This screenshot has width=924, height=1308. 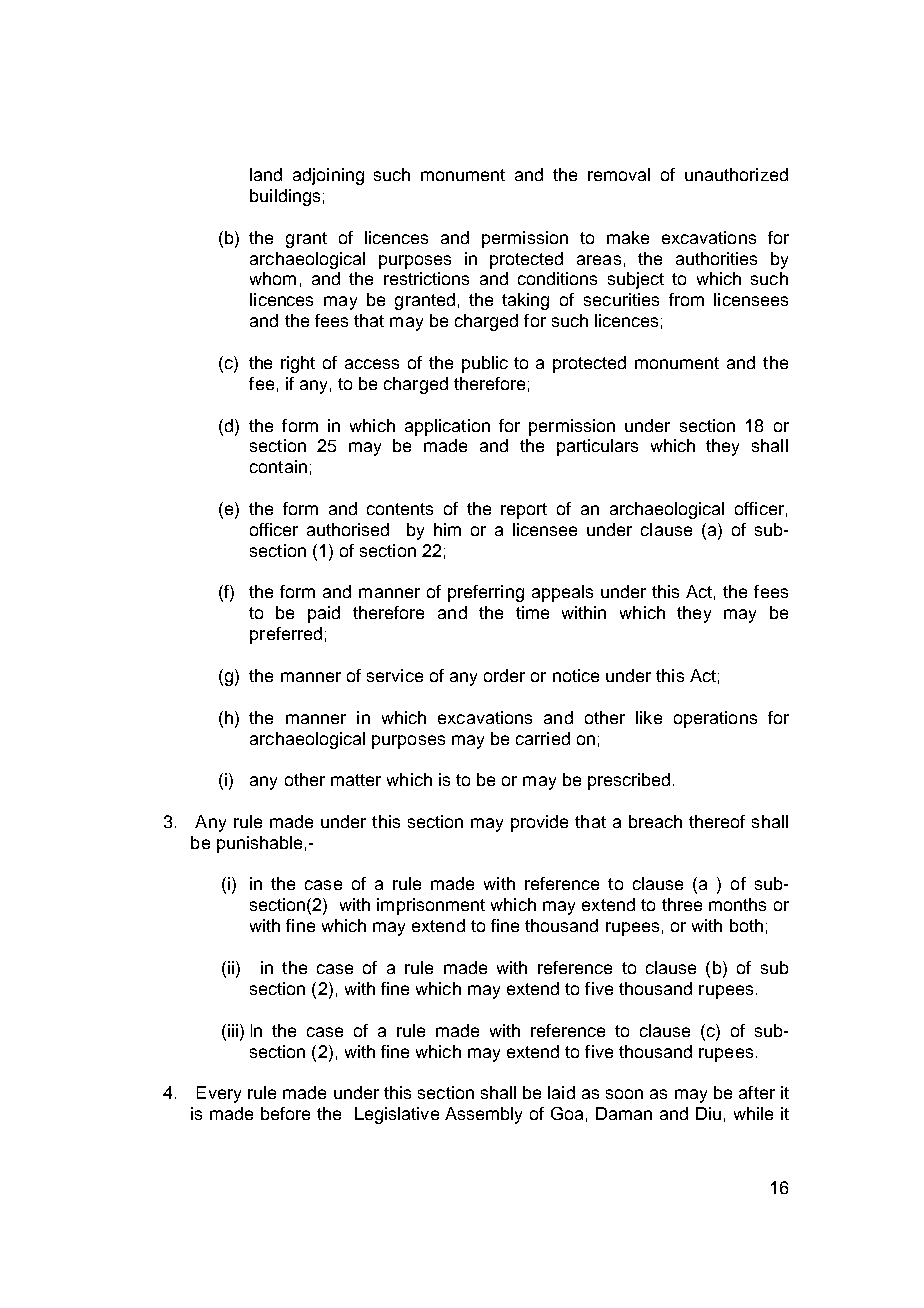 I want to click on before, so click(x=285, y=1113).
